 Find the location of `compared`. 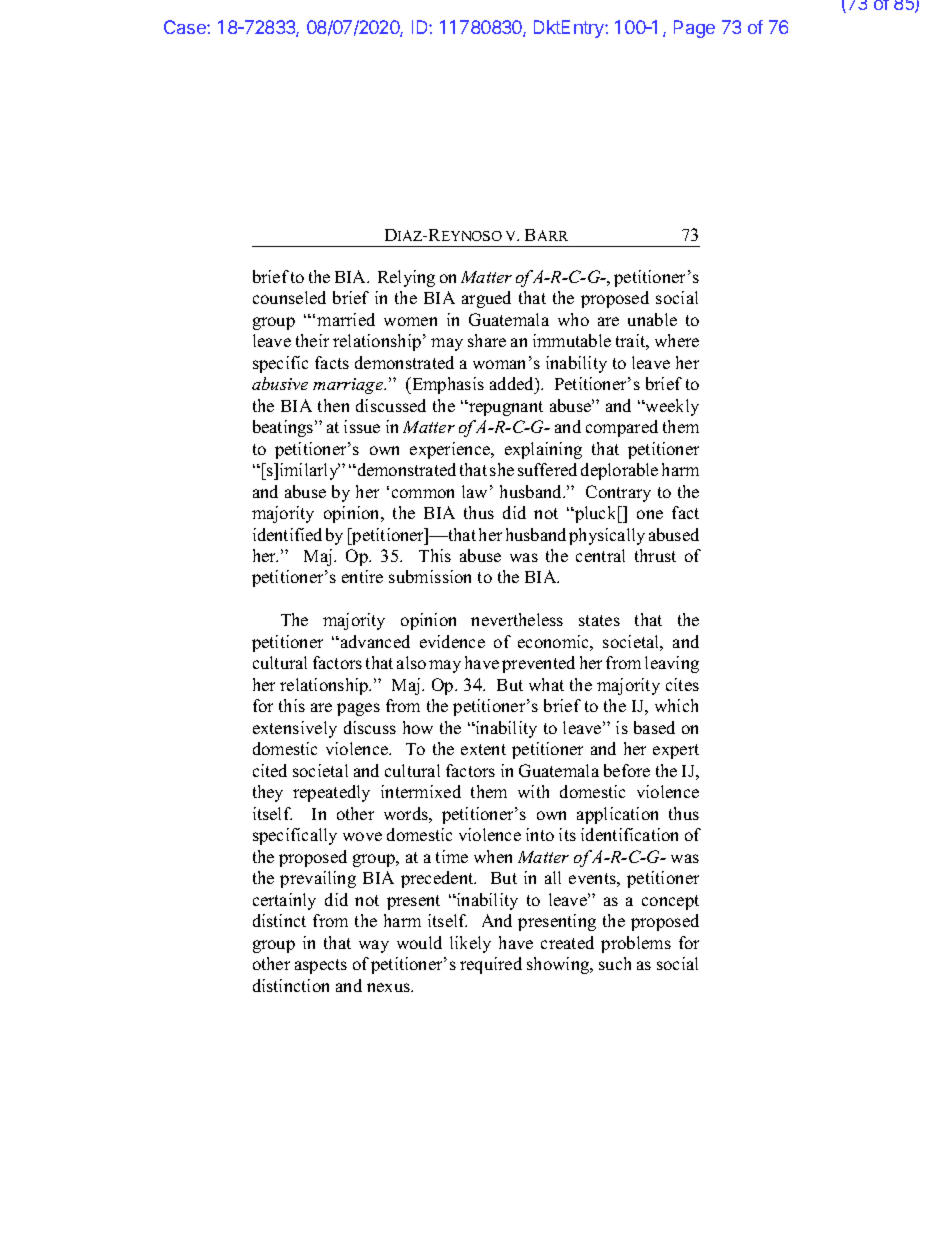

compared is located at coordinates (622, 428).
